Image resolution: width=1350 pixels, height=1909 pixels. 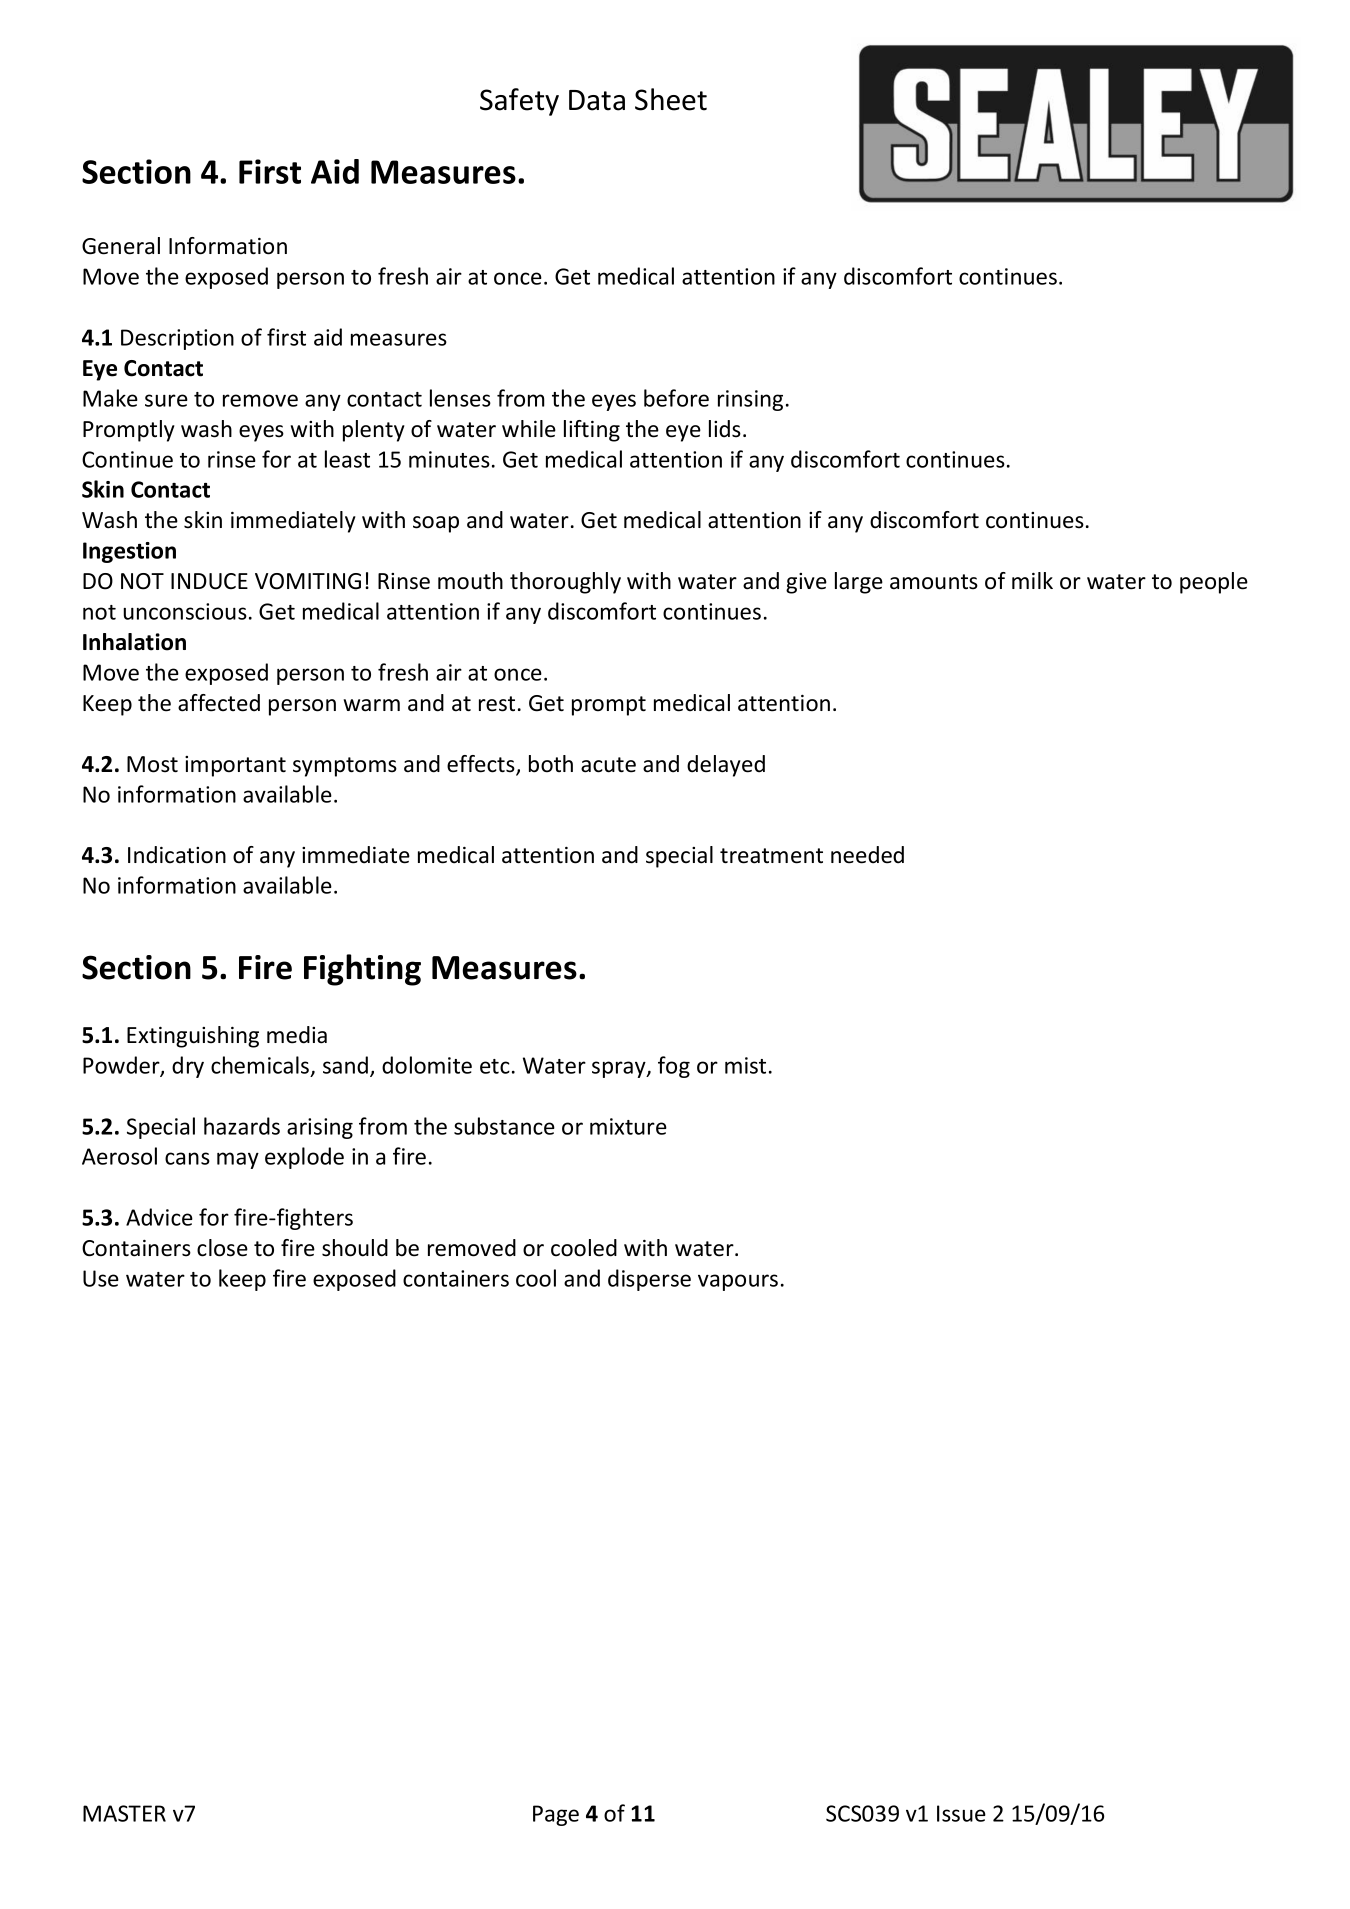 What do you see at coordinates (671, 99) in the screenshot?
I see `Sheet` at bounding box center [671, 99].
